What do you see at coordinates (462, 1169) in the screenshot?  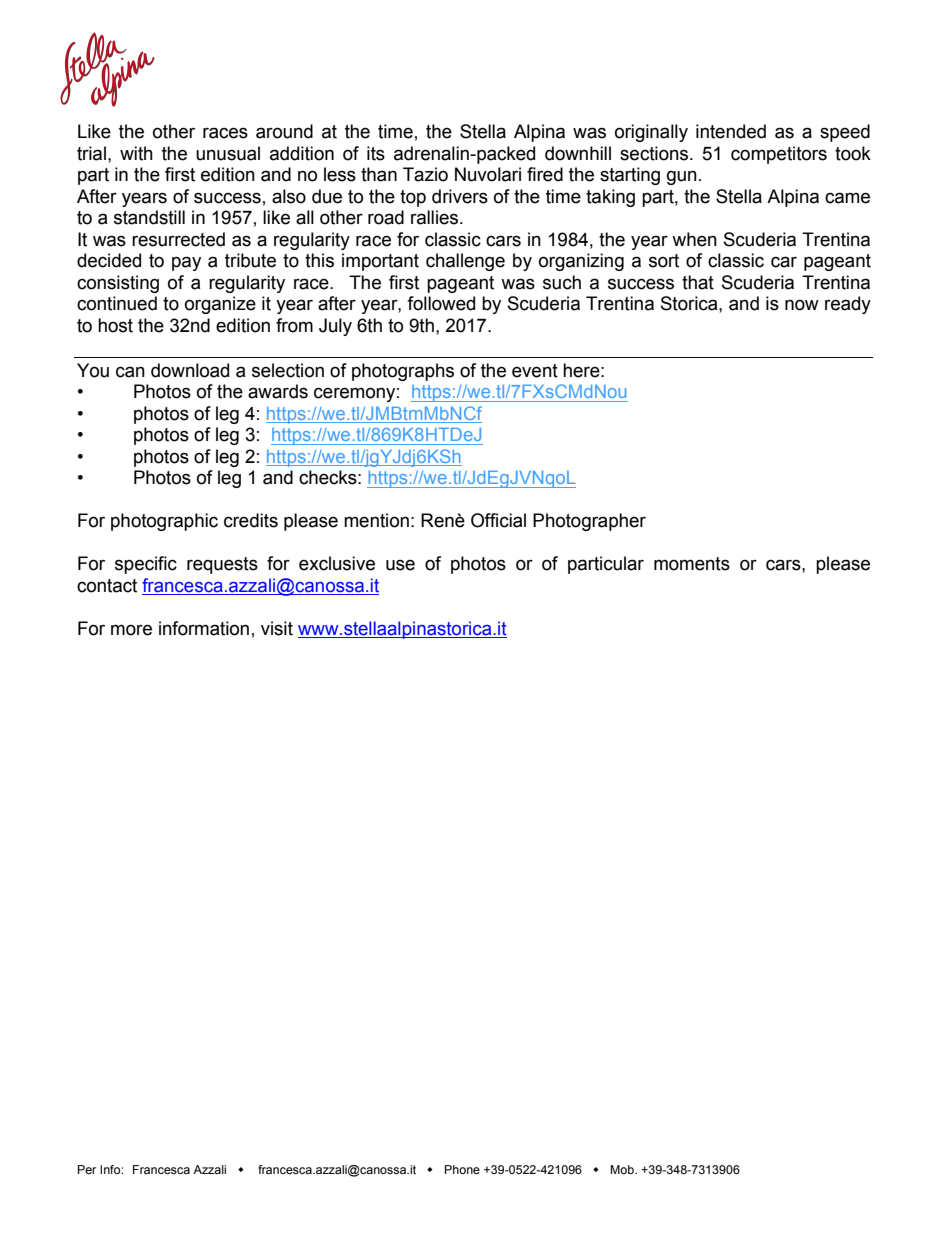 I see `Phone` at bounding box center [462, 1169].
